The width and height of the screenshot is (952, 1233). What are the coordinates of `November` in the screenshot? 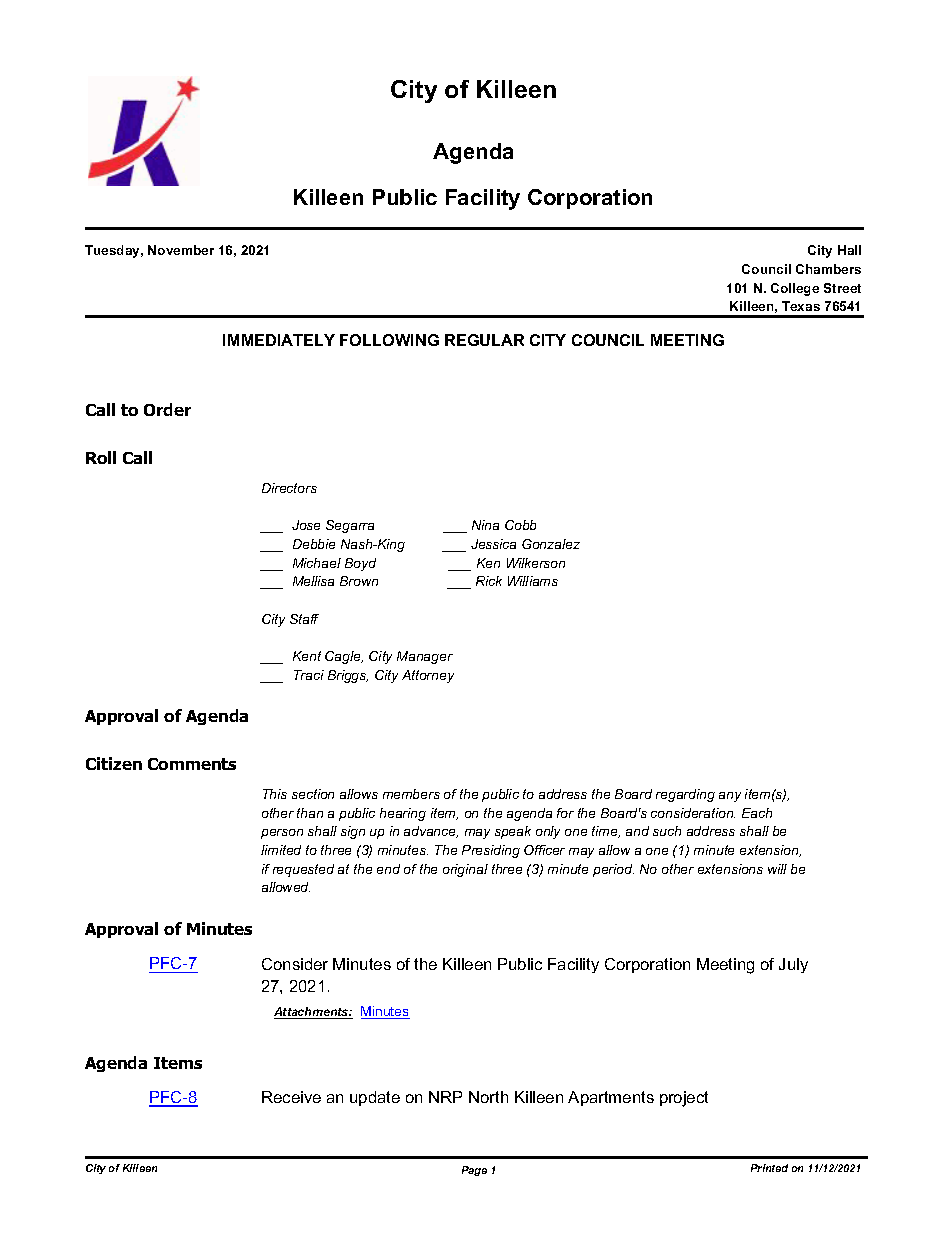 It's located at (181, 250).
